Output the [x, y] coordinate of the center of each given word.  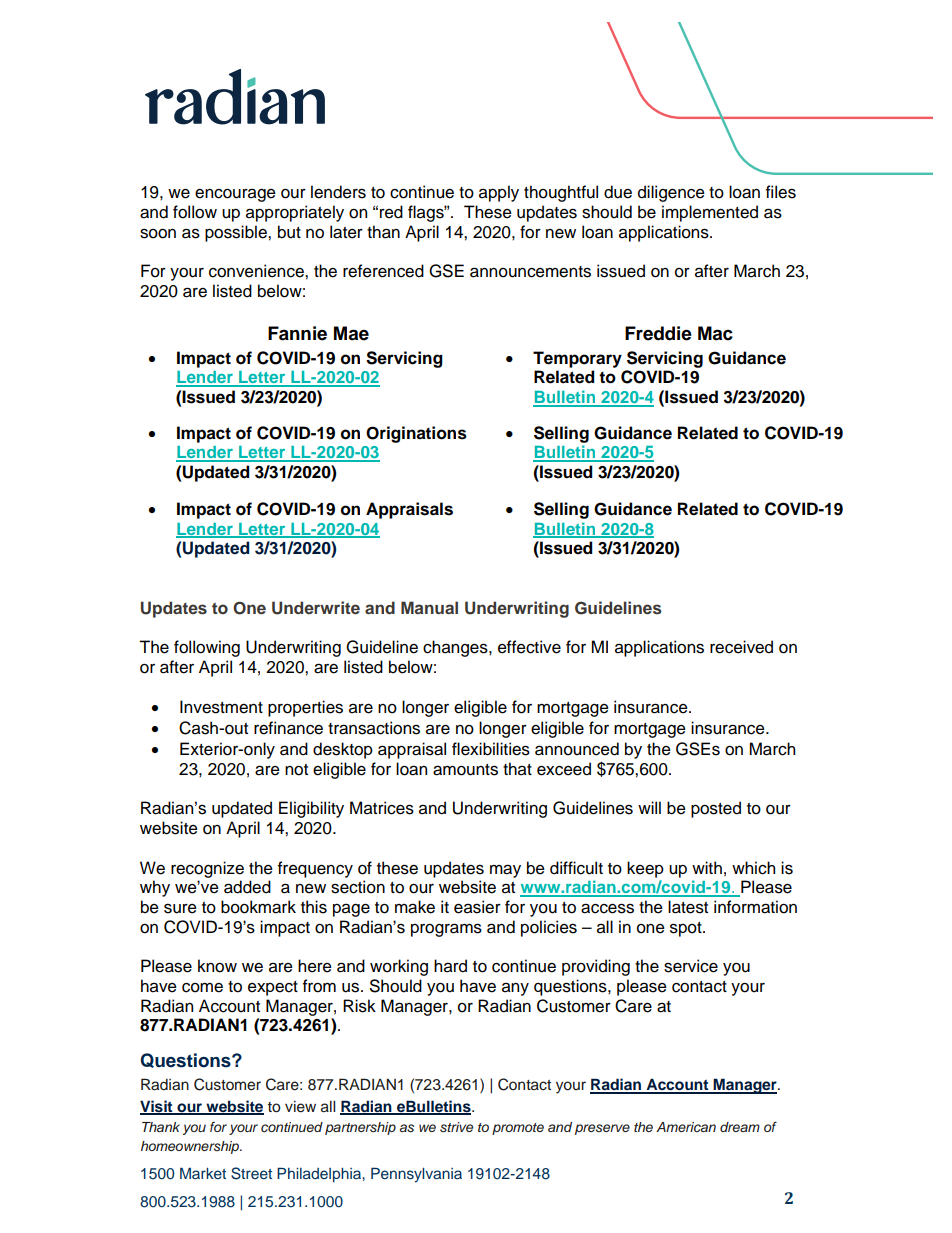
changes [456, 648]
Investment [221, 707]
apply [499, 193]
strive [456, 1127]
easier [477, 907]
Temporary [577, 359]
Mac [715, 333]
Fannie [297, 333]
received [741, 647]
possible [237, 233]
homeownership [191, 1147]
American [686, 1127]
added [247, 887]
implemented [710, 213]
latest [688, 907]
